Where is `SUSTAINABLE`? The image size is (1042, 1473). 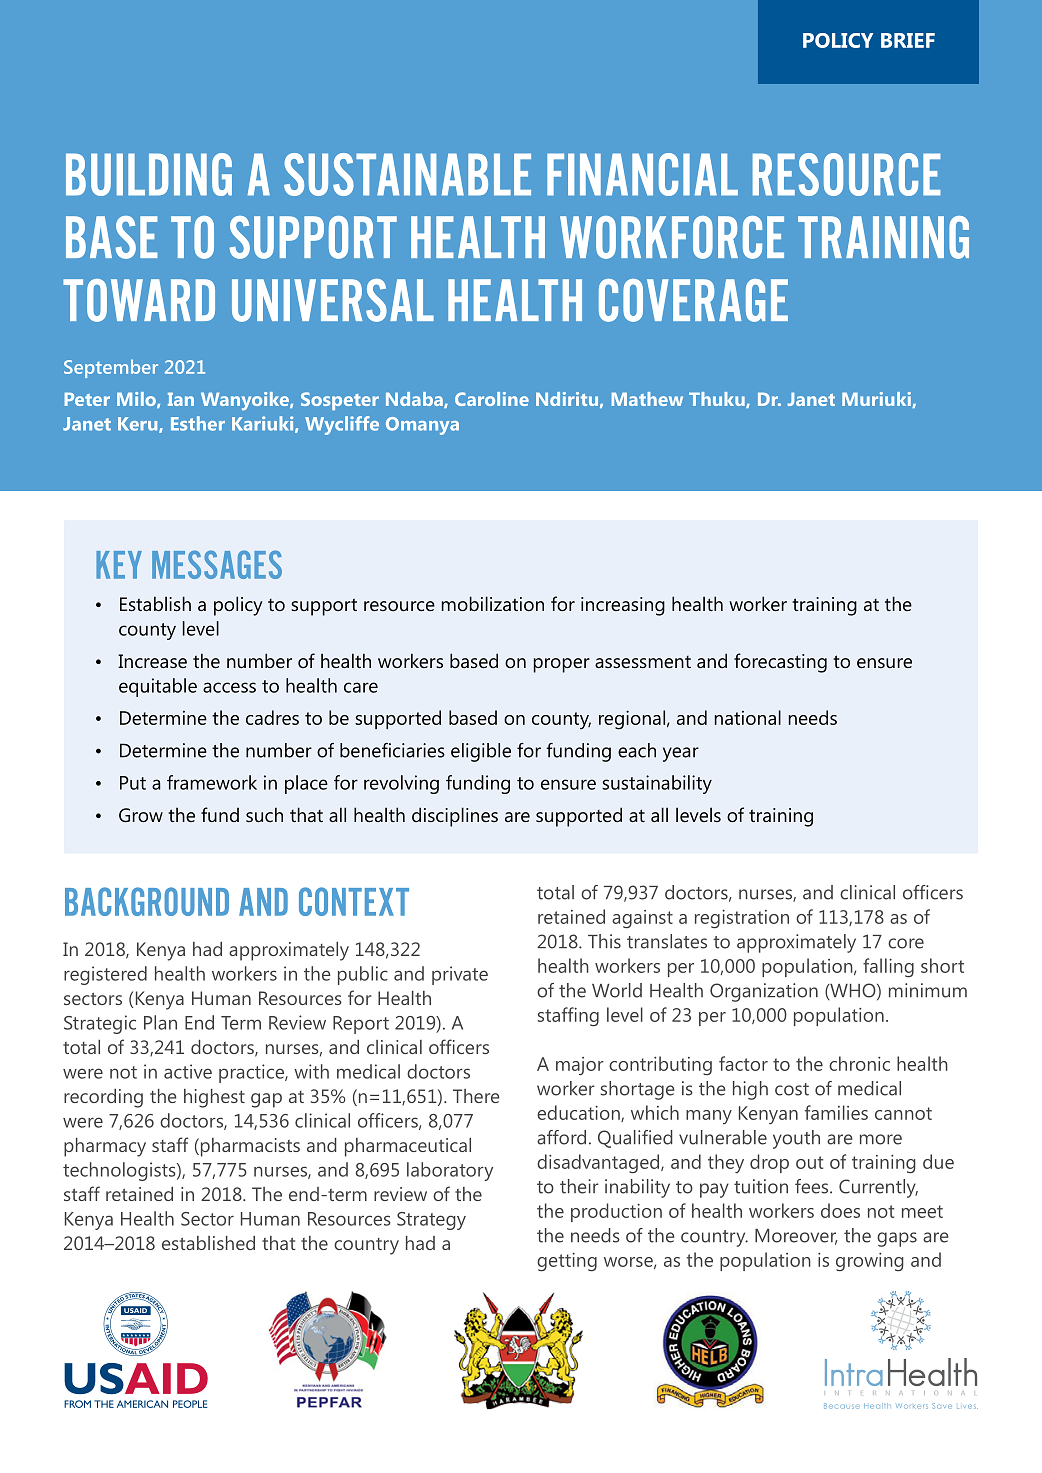 SUSTAINABLE is located at coordinates (407, 174).
